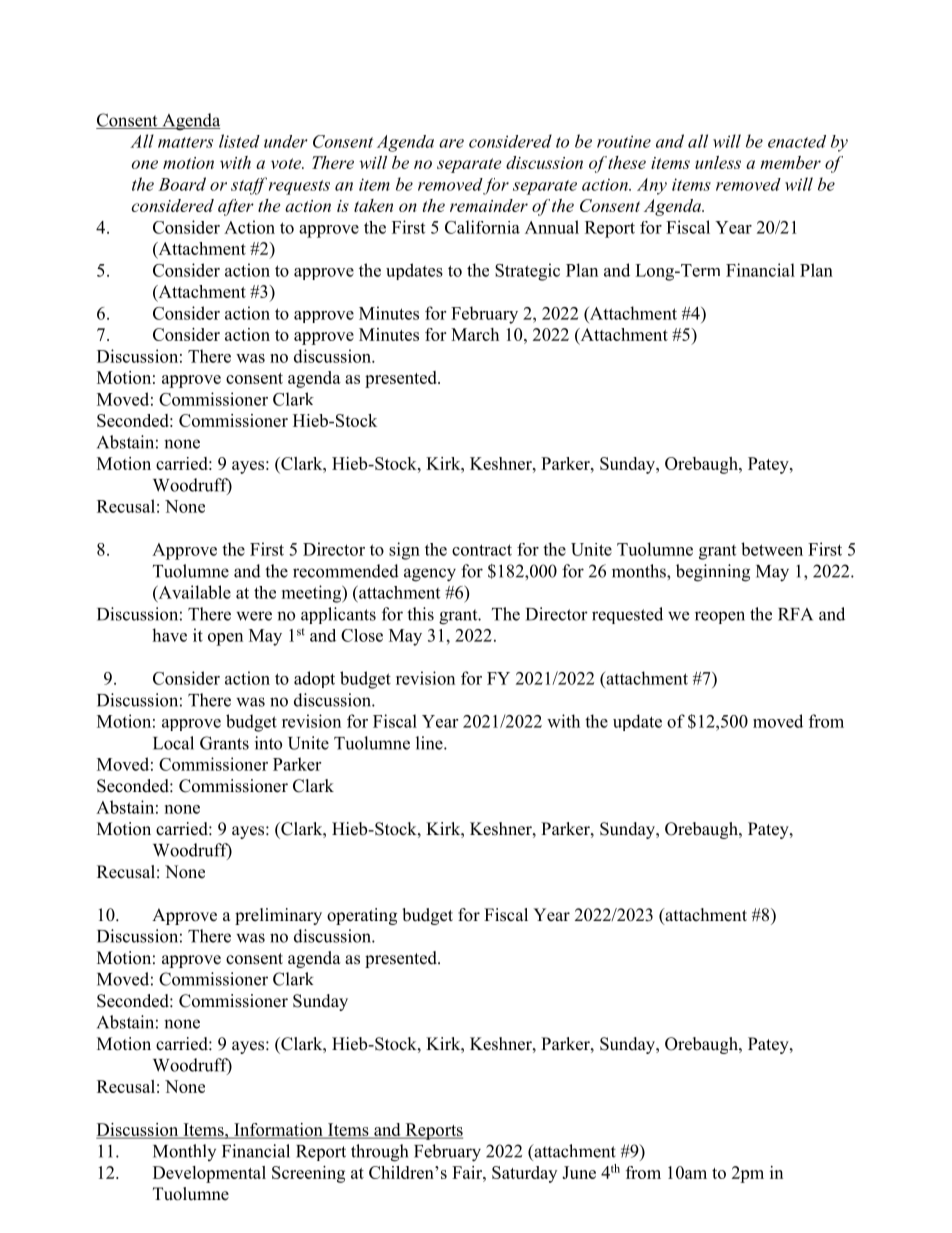 The width and height of the page is (952, 1233). What do you see at coordinates (475, 334) in the page?
I see `March` at bounding box center [475, 334].
